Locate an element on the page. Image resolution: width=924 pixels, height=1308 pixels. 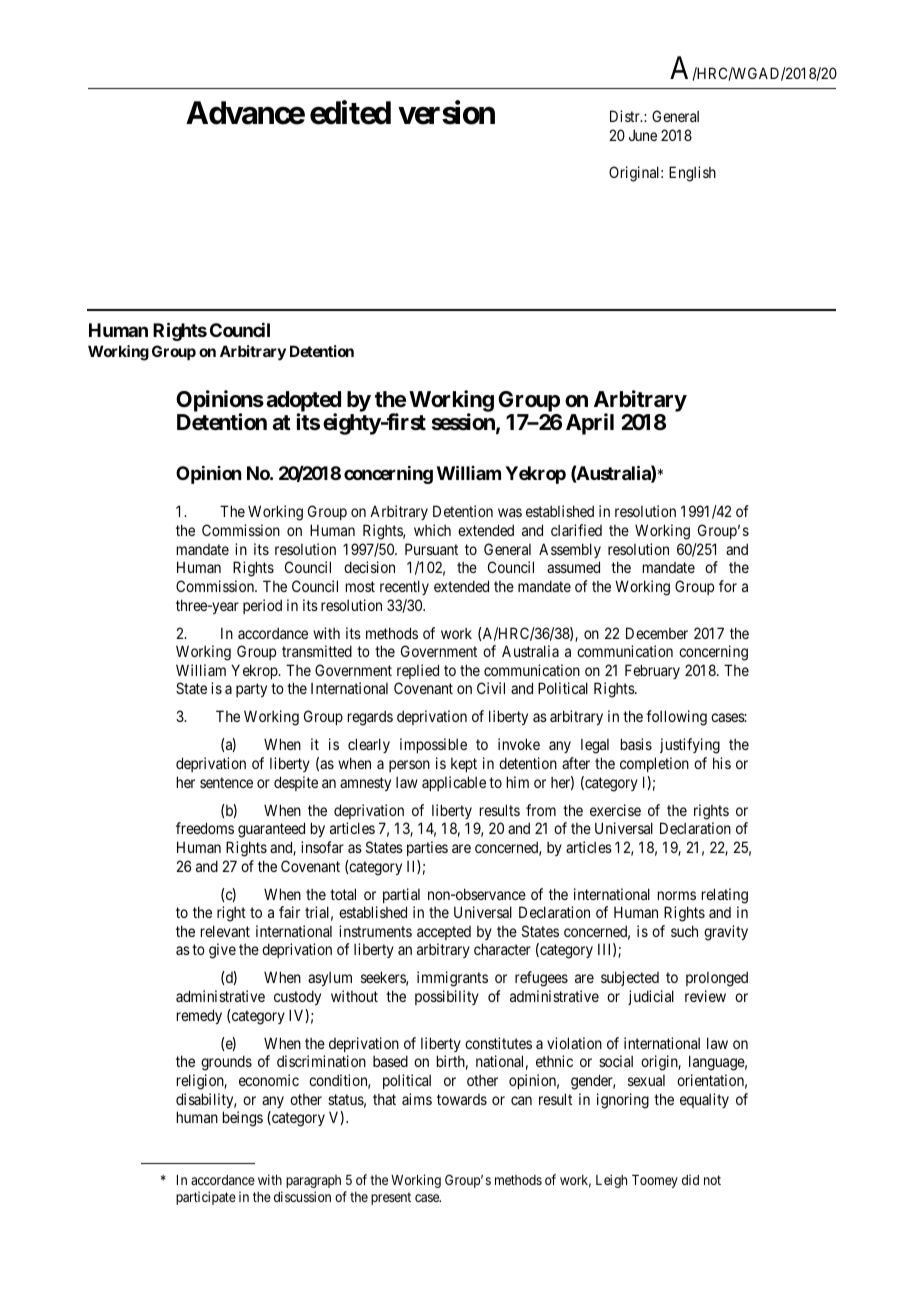
towards is located at coordinates (462, 1099).
